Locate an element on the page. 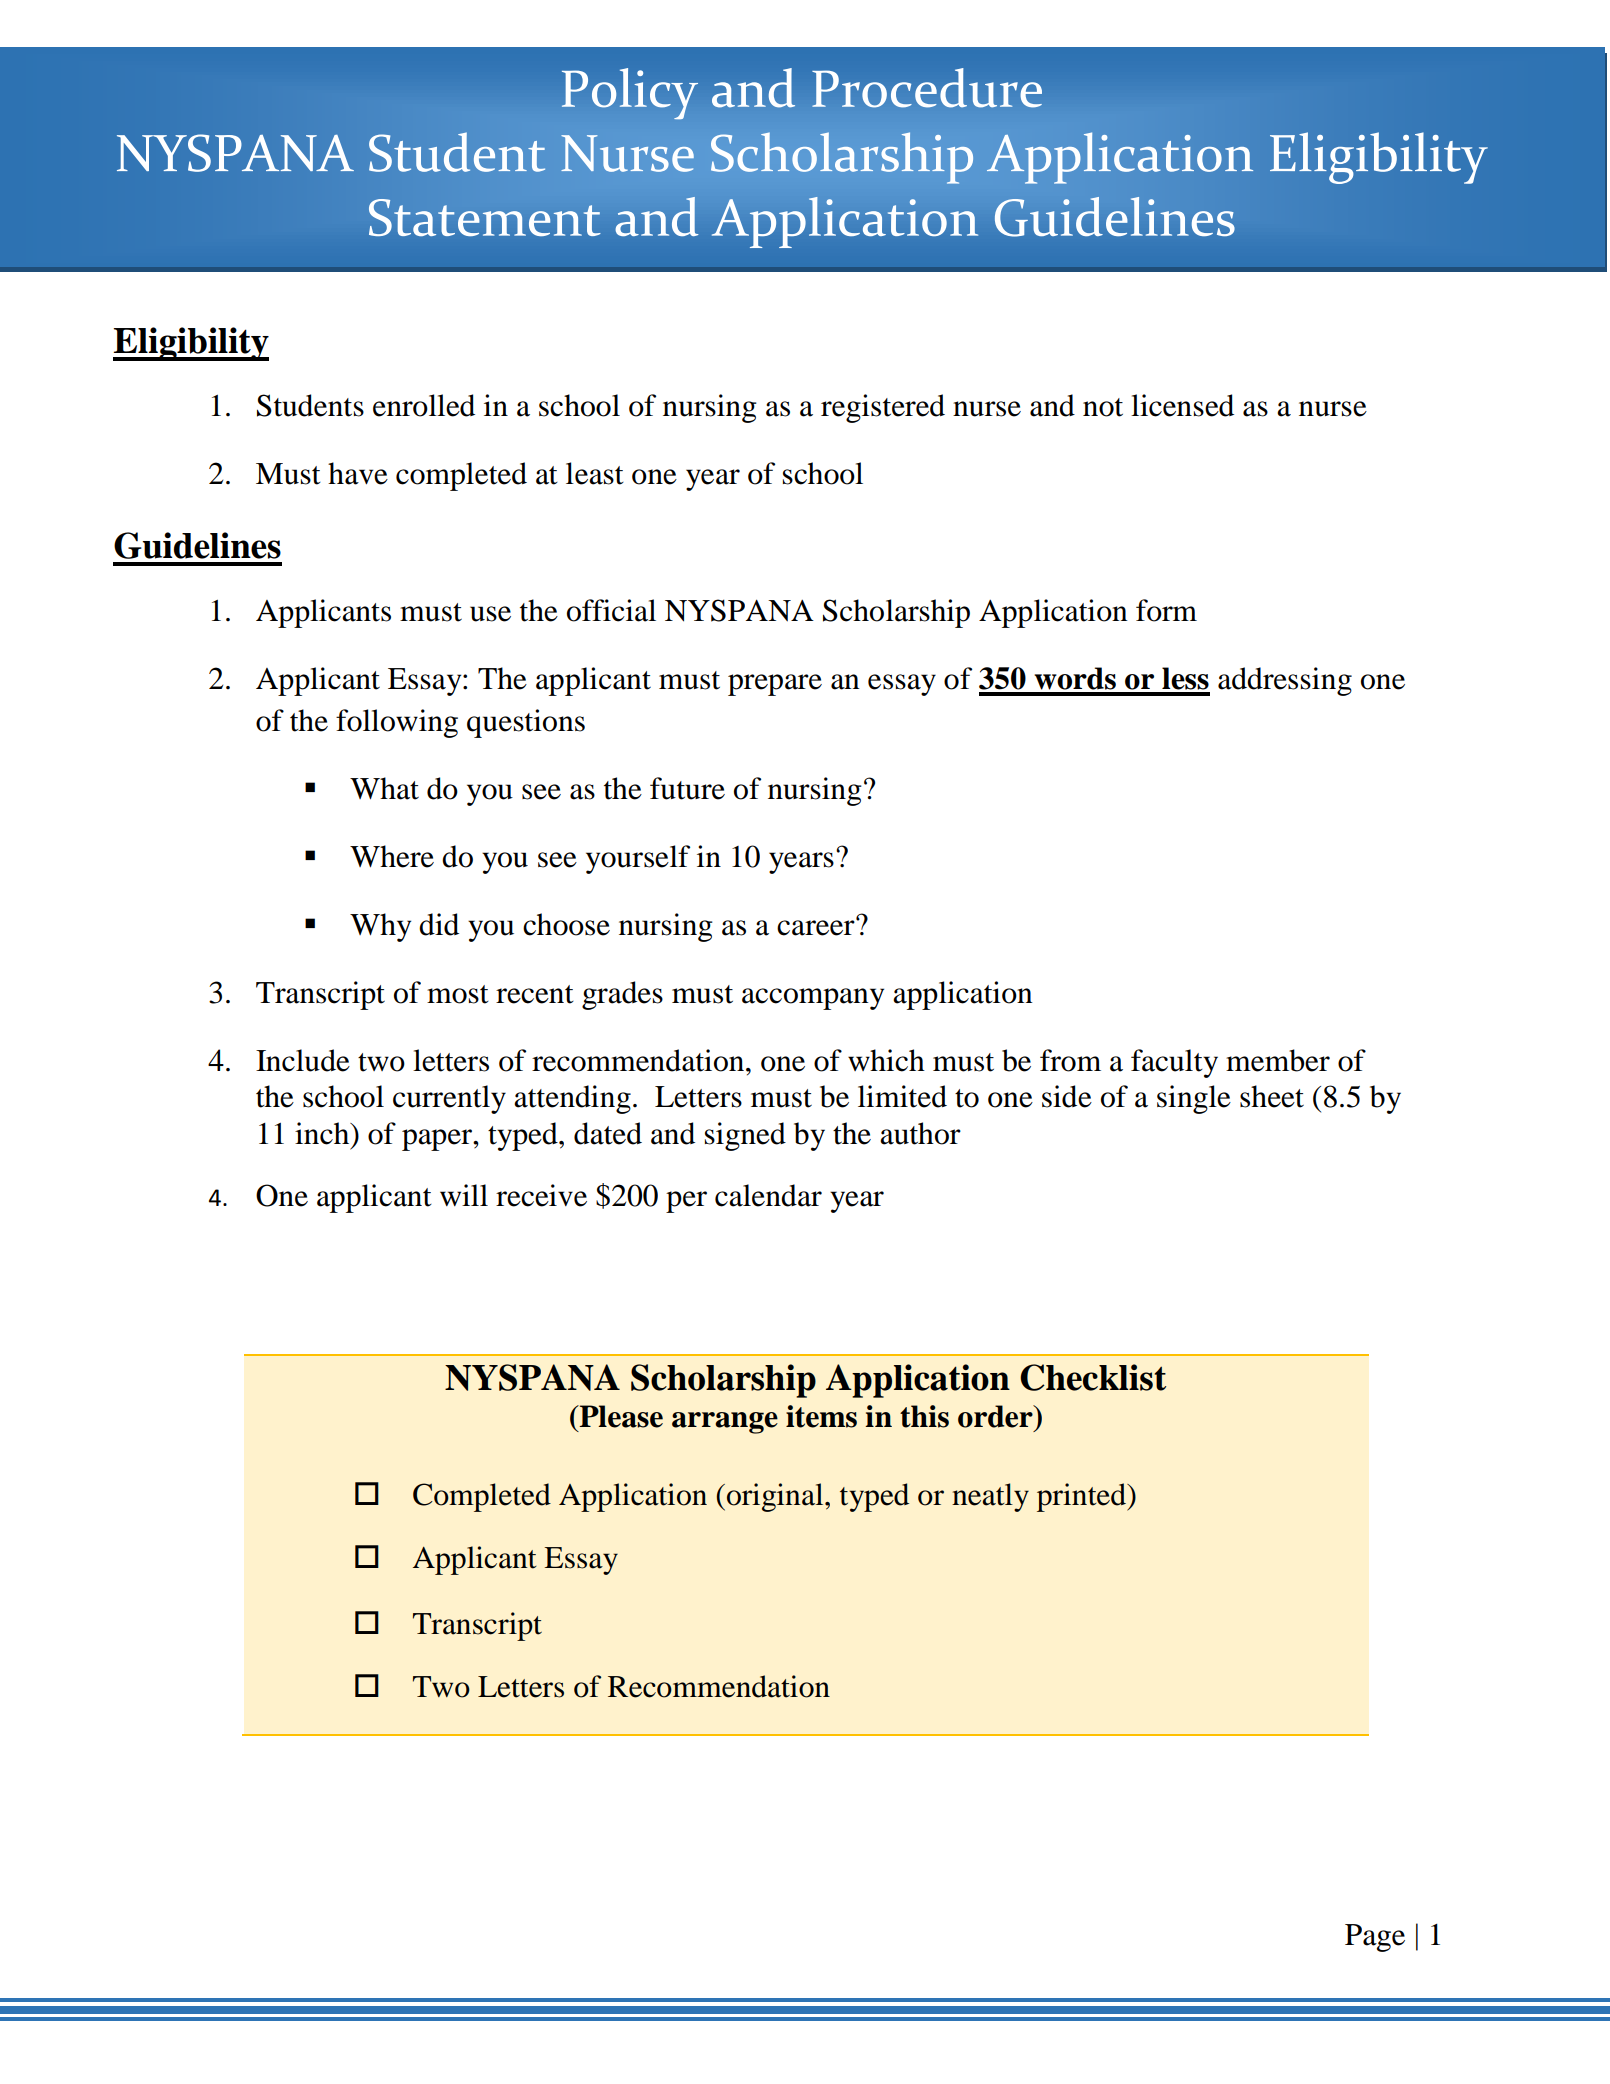  licensed is located at coordinates (1182, 405).
